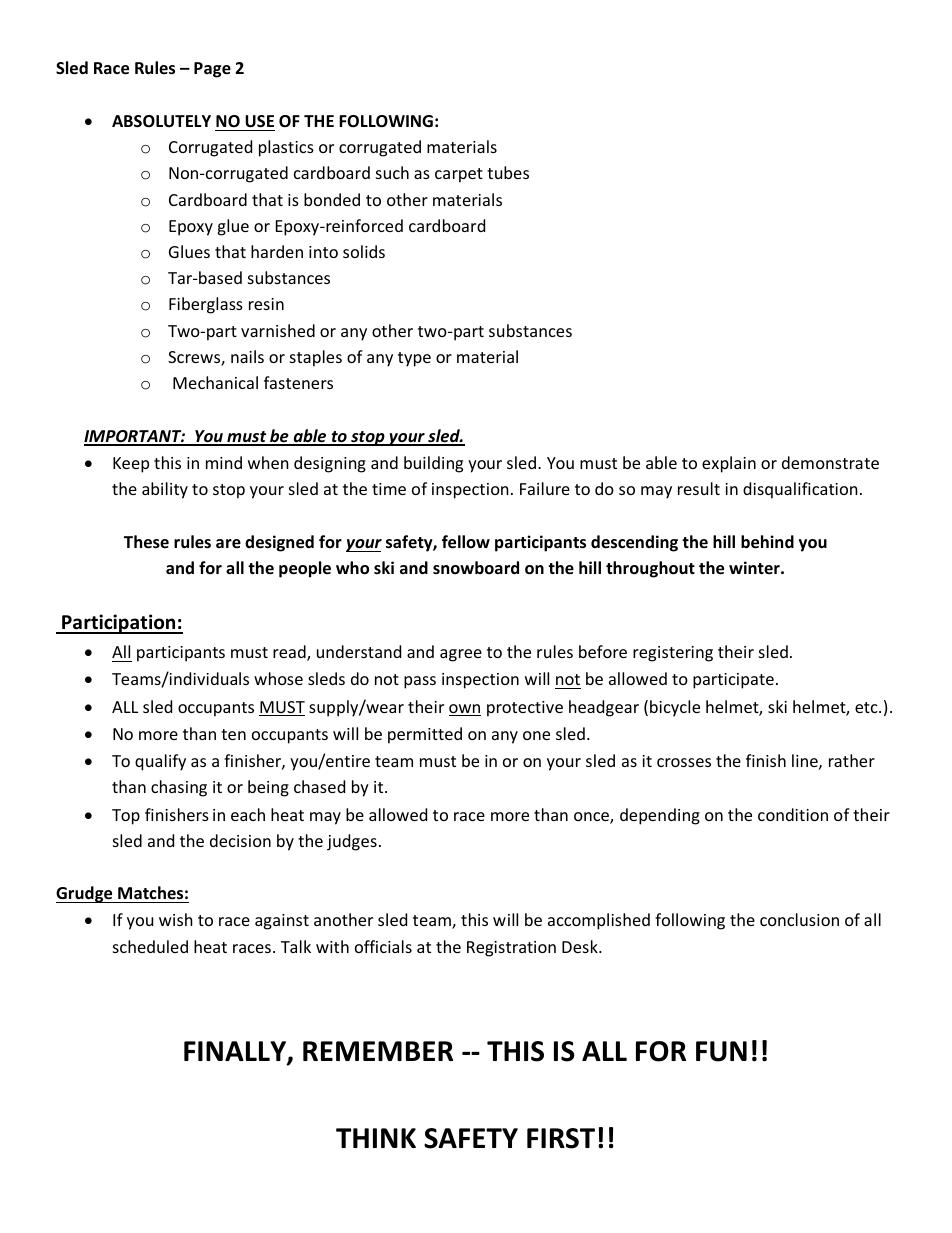 The height and width of the screenshot is (1233, 952). I want to click on such, so click(392, 172).
